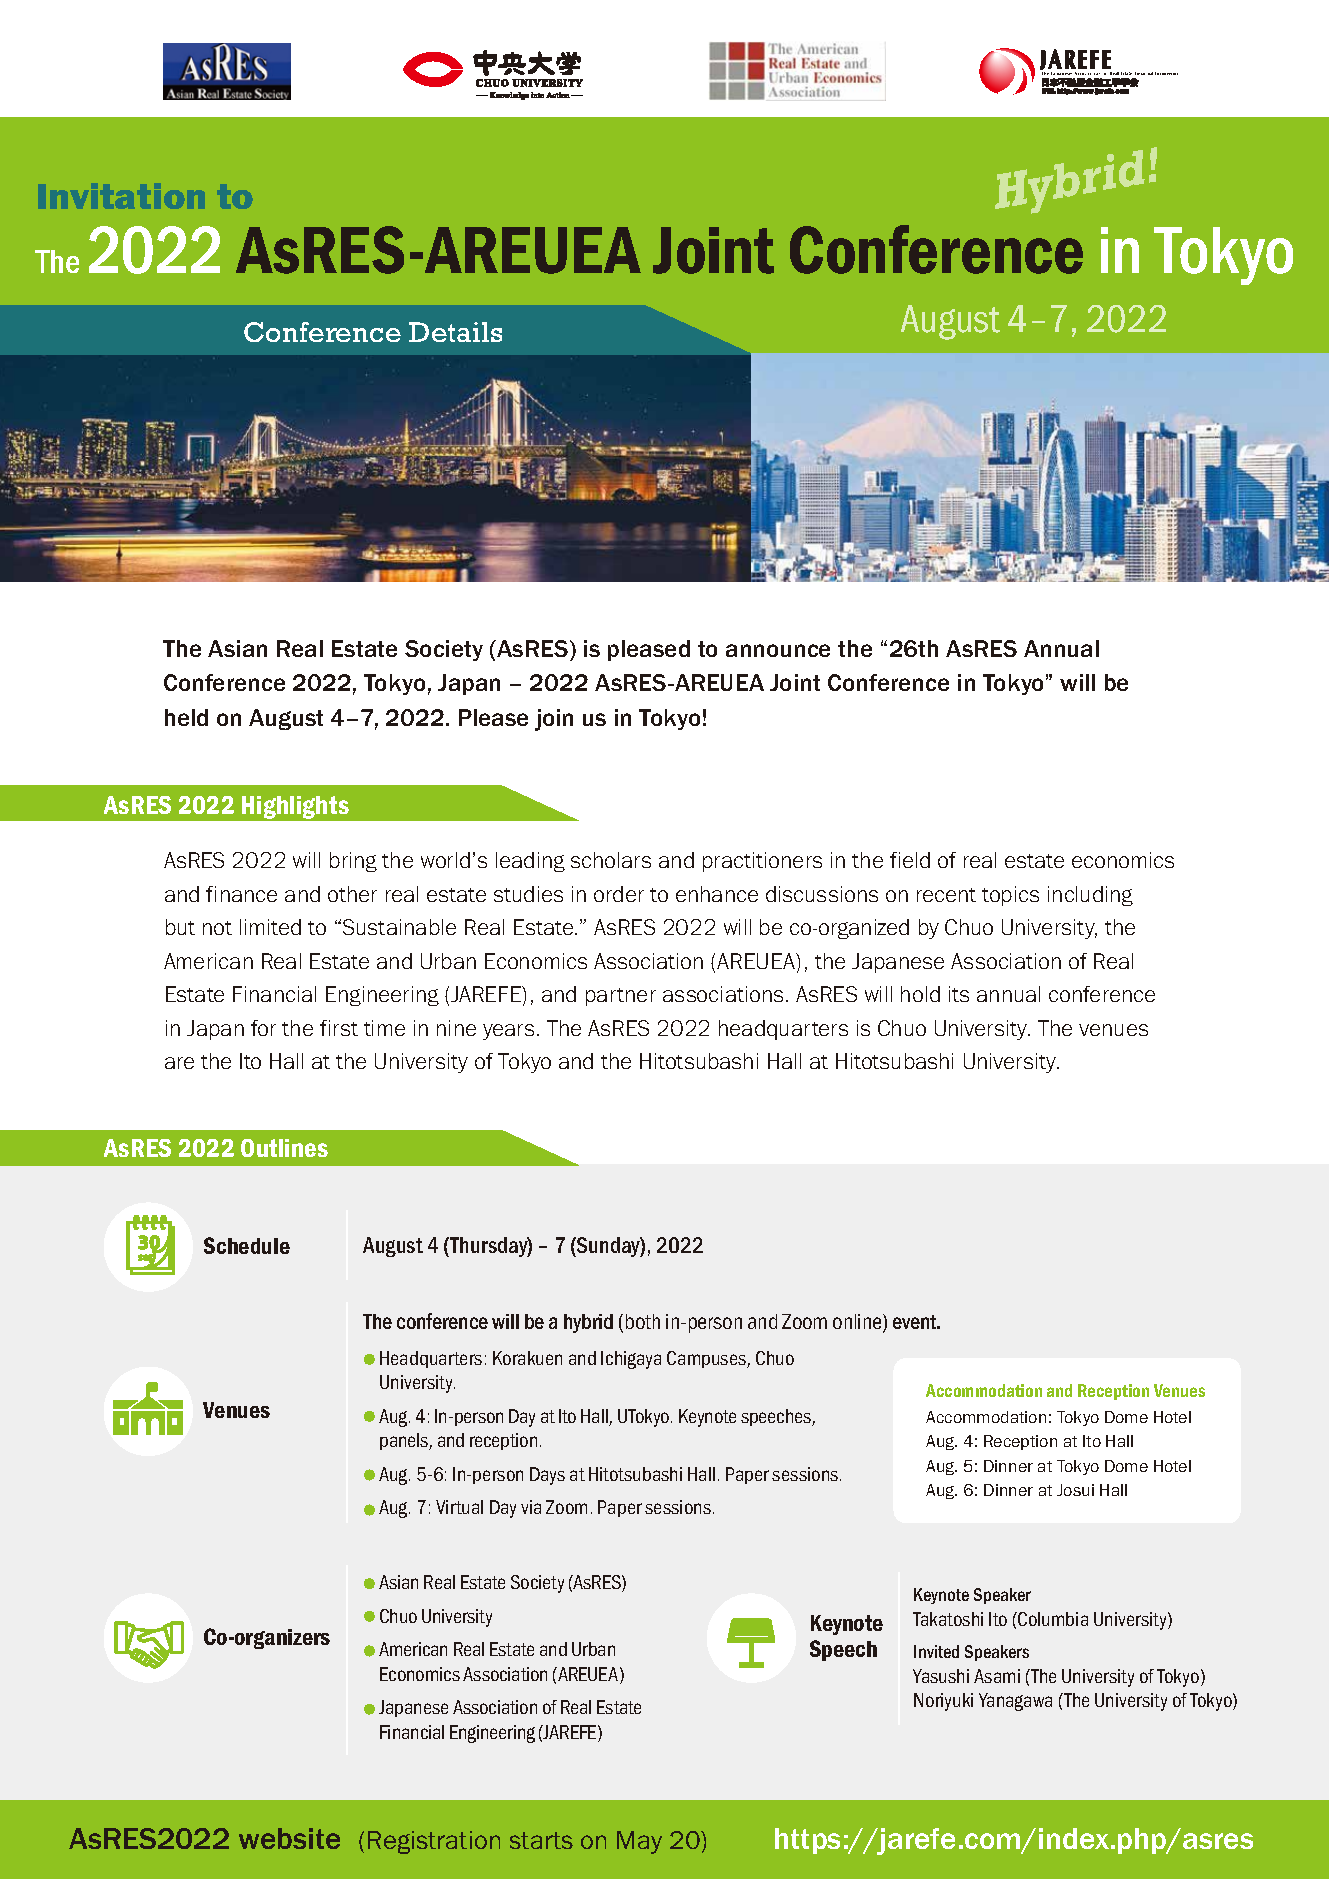 The width and height of the screenshot is (1329, 1879). I want to click on Outlines, so click(284, 1148).
